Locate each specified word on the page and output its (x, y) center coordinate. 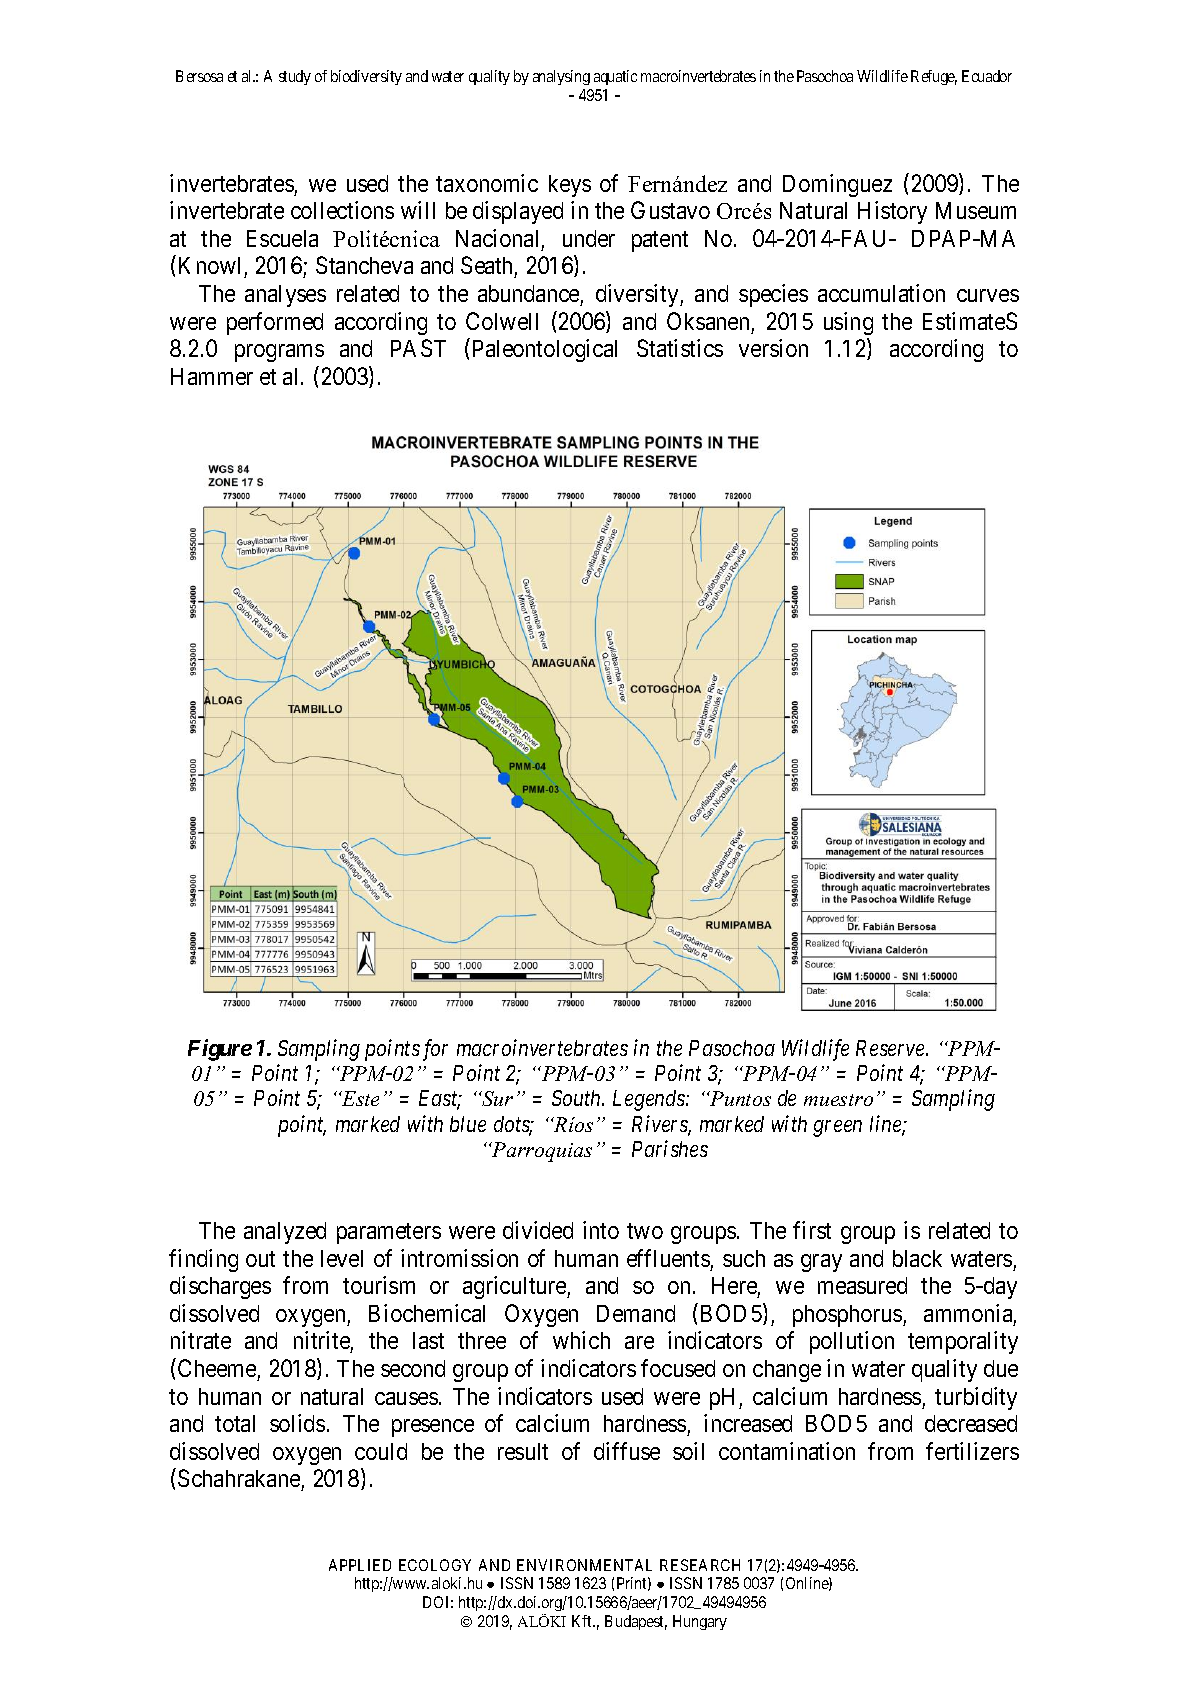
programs (279, 353)
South (577, 1098)
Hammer (212, 376)
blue (468, 1124)
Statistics (680, 348)
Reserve (891, 1048)
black (917, 1258)
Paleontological (545, 350)
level (342, 1258)
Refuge (934, 77)
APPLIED (360, 1565)
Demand (636, 1313)
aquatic (615, 77)
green (837, 1128)
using (848, 323)
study (295, 77)
